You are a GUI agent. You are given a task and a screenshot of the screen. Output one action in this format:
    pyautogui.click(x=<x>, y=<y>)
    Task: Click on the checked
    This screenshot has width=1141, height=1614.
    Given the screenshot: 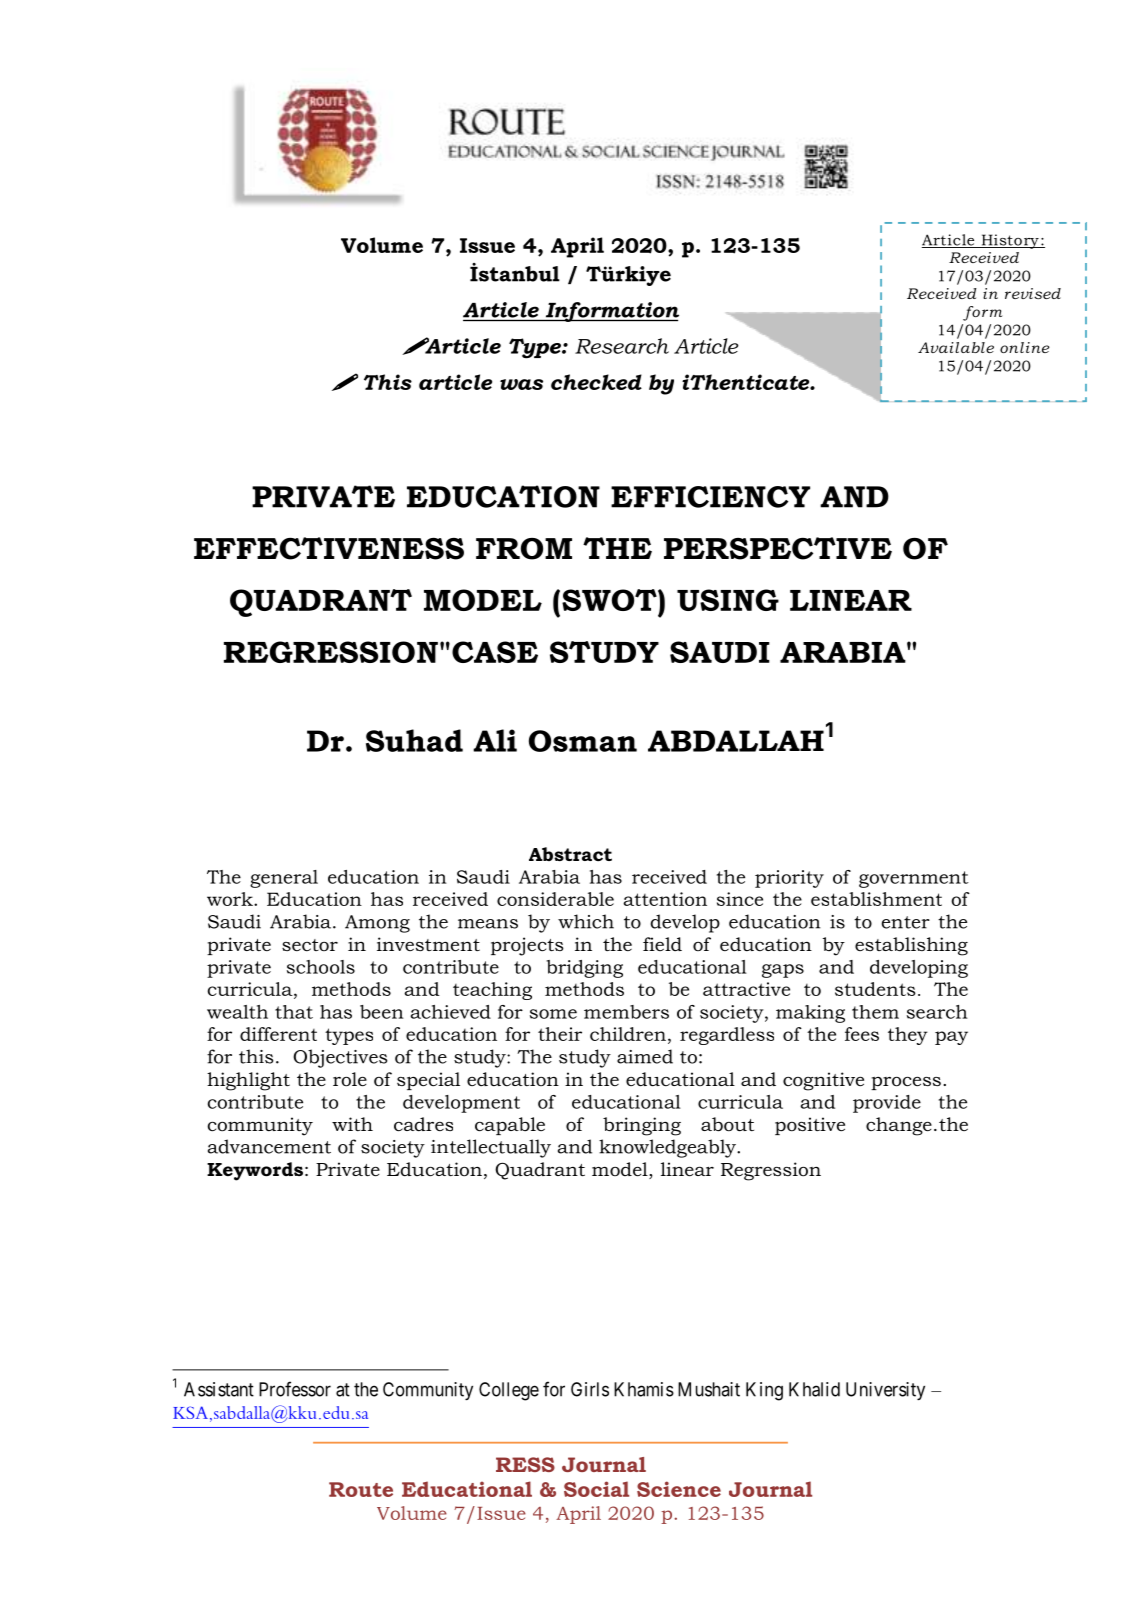 What is the action you would take?
    pyautogui.click(x=596, y=382)
